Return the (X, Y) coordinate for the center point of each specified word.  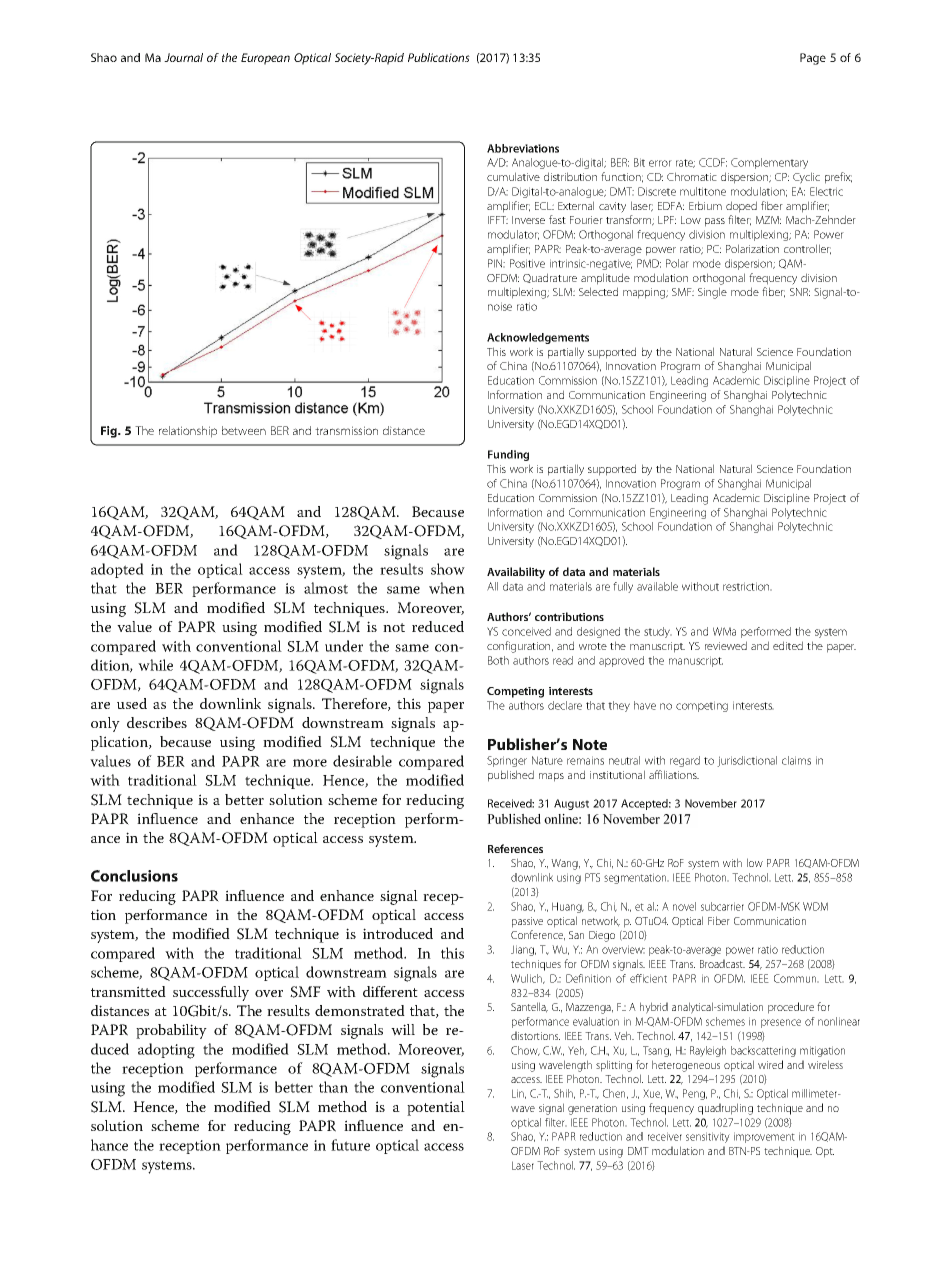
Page (813, 59)
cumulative (513, 176)
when (447, 588)
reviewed (726, 645)
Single (712, 293)
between (244, 430)
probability (171, 1031)
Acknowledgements (538, 338)
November (711, 803)
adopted (117, 570)
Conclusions (134, 876)
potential (436, 1108)
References (515, 848)
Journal (183, 57)
